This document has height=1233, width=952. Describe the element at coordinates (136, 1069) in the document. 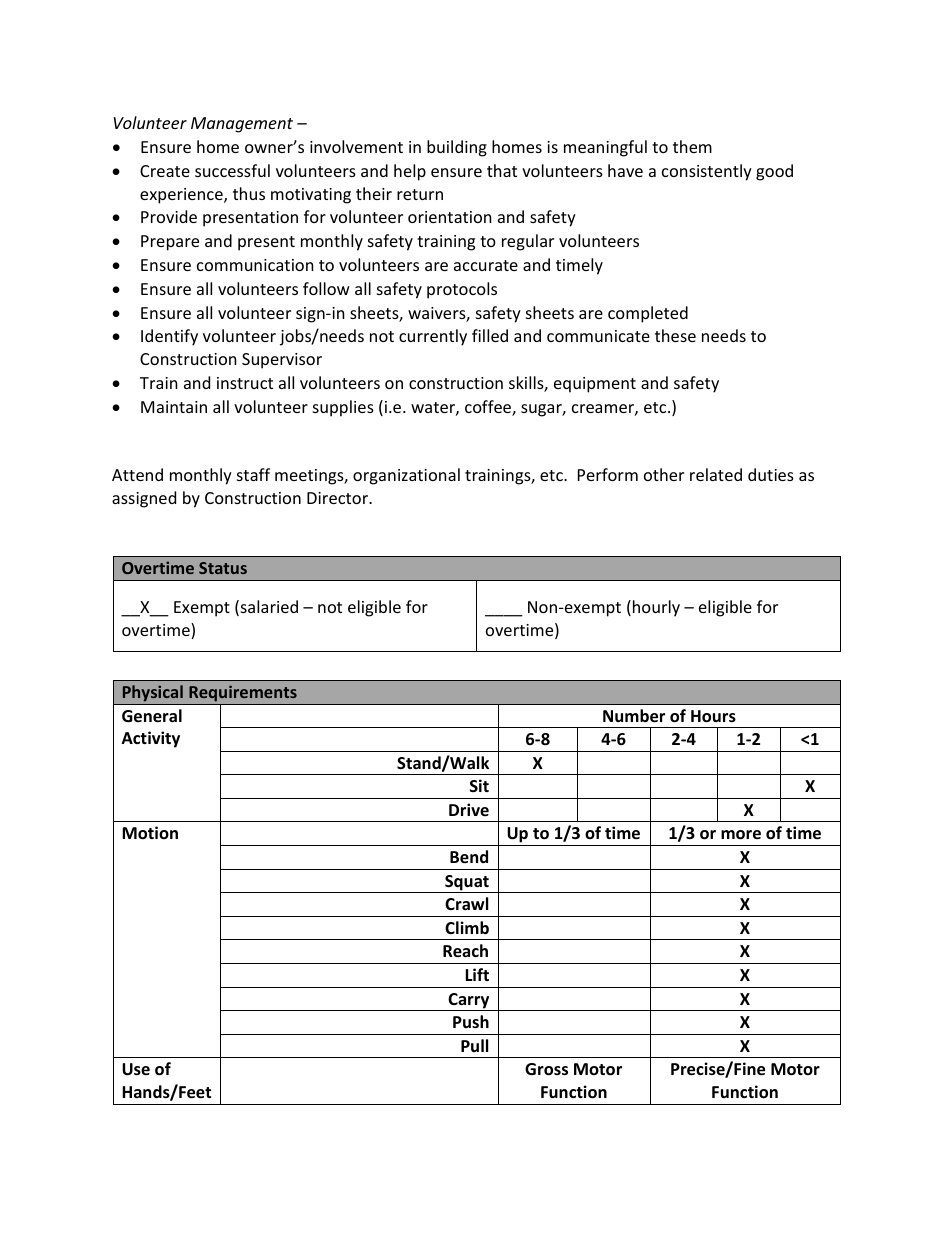

I see `Use` at that location.
